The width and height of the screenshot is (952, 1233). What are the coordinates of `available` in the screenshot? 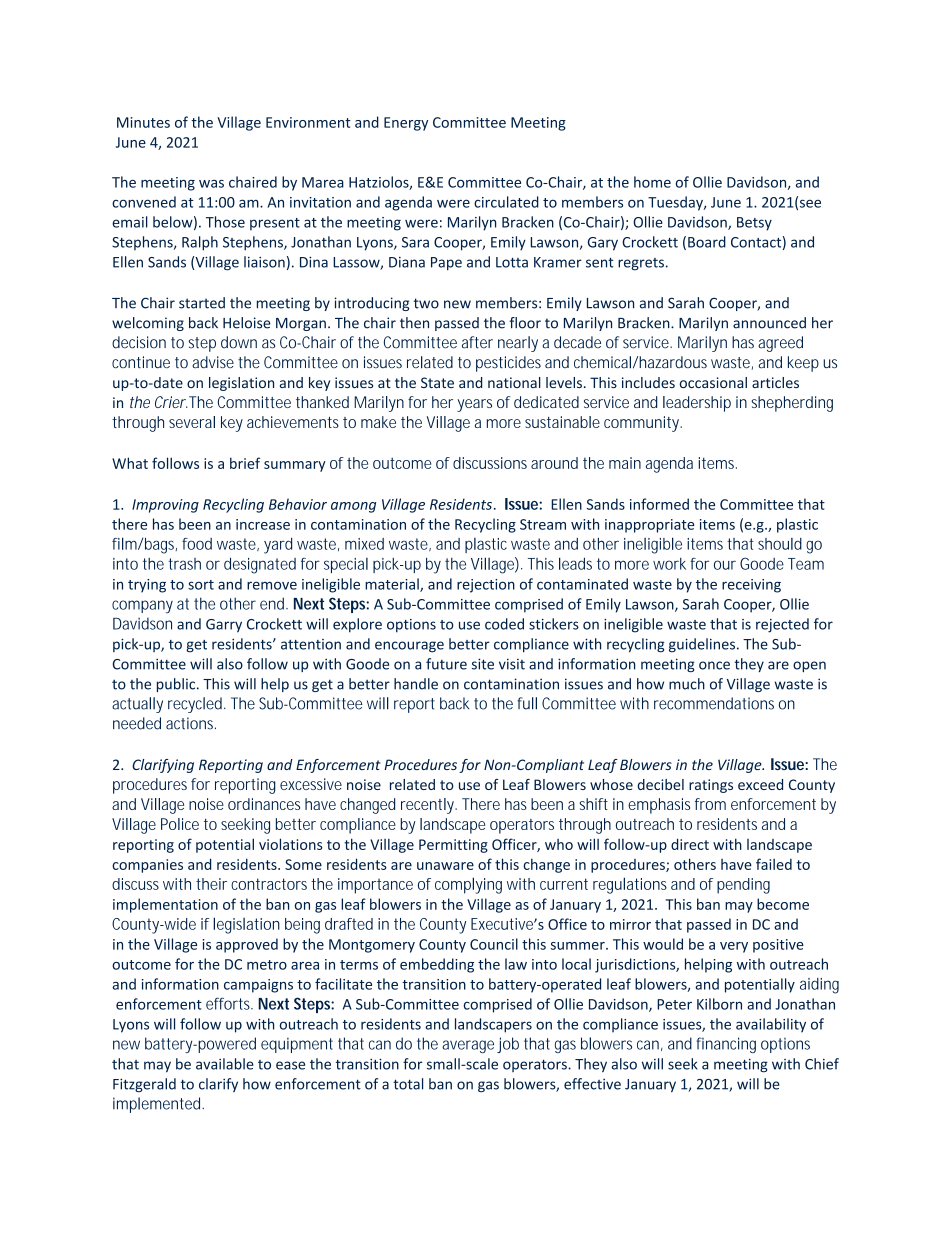 It's located at (225, 1064).
